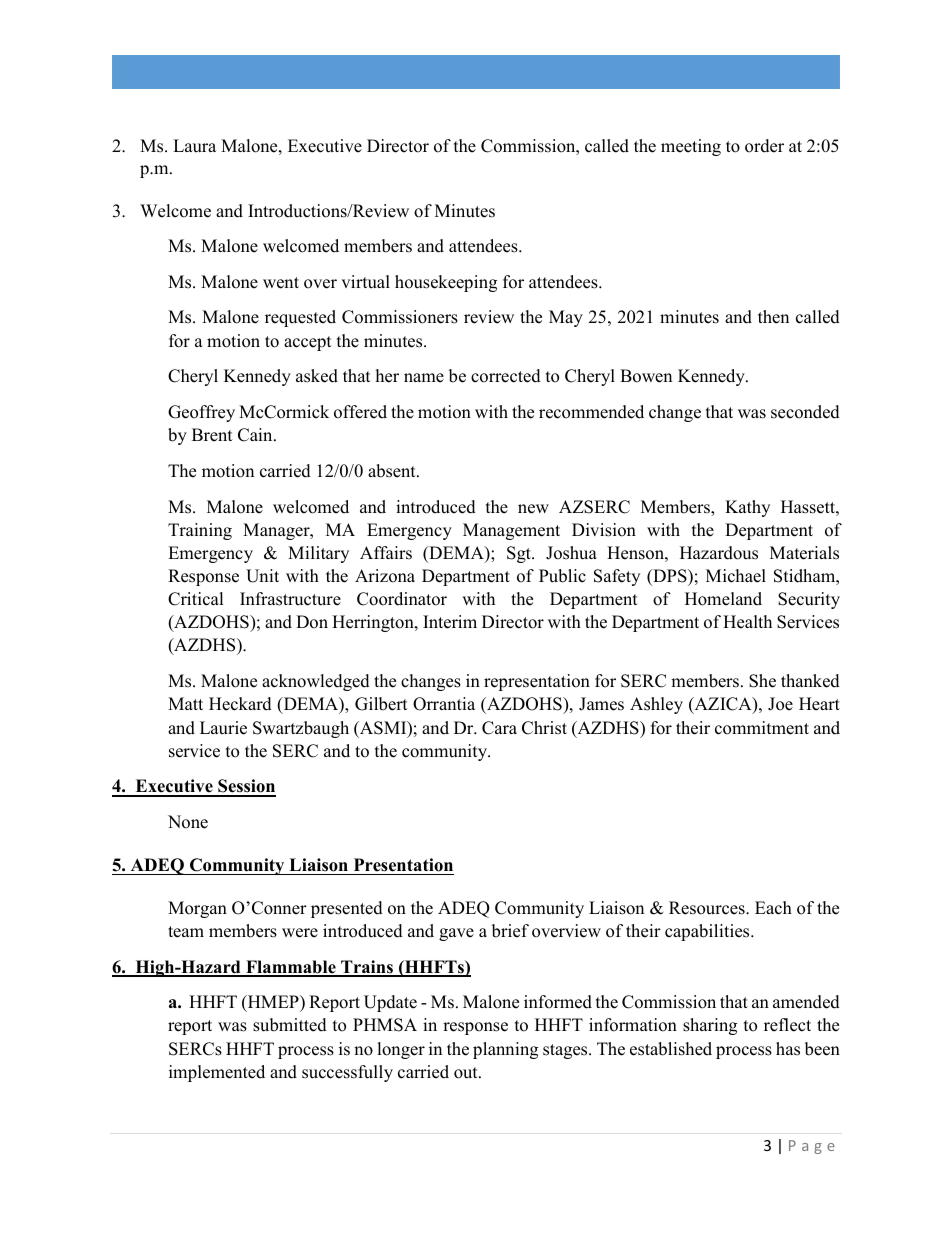 The image size is (952, 1233). Describe the element at coordinates (764, 146) in the image. I see `order` at that location.
